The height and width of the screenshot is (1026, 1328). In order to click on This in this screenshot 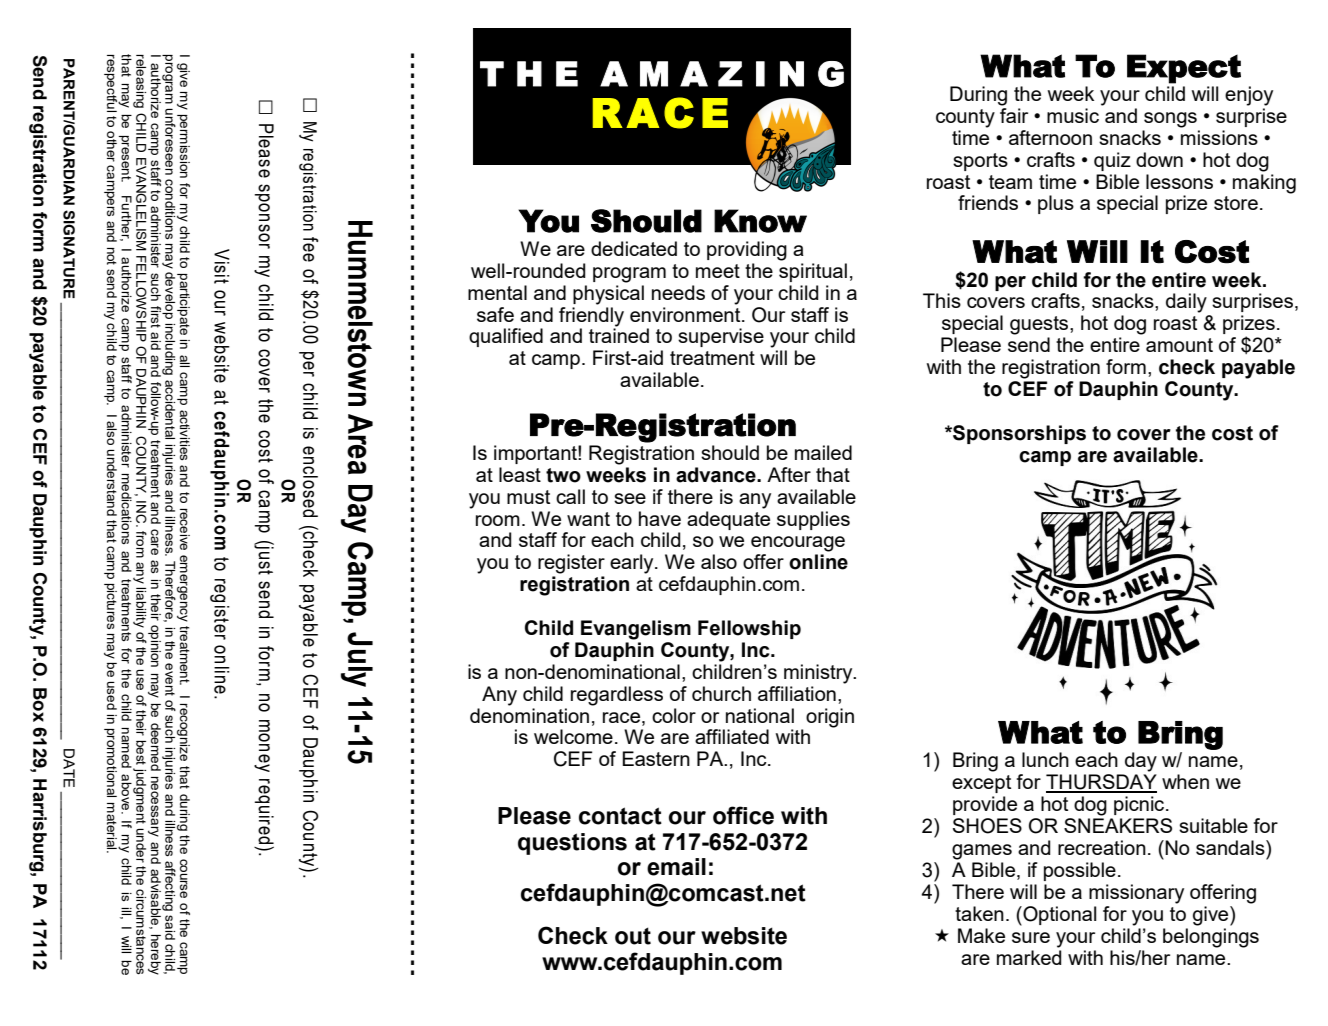, I will do `click(942, 300)`.
